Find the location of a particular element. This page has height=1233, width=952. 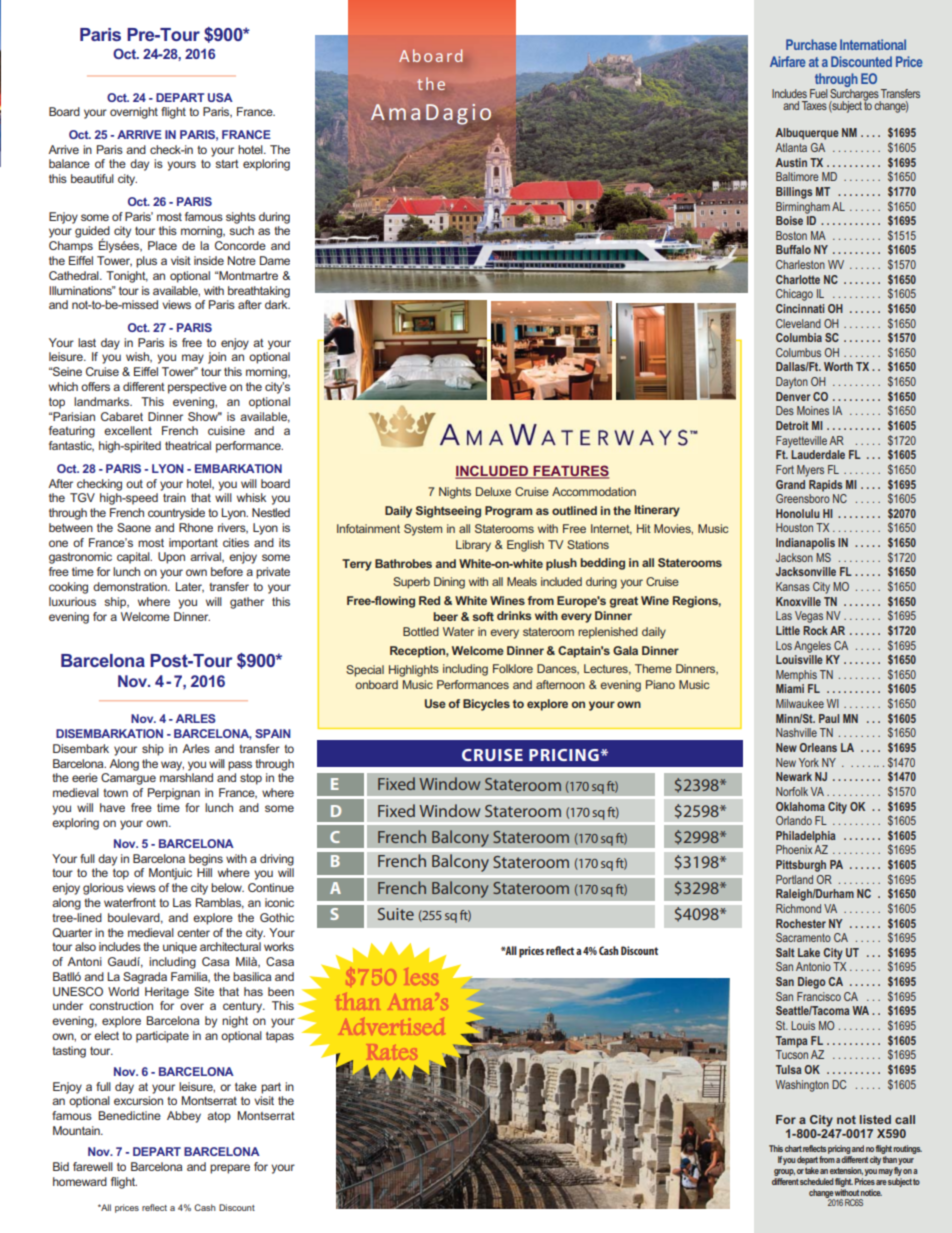

start is located at coordinates (227, 164).
